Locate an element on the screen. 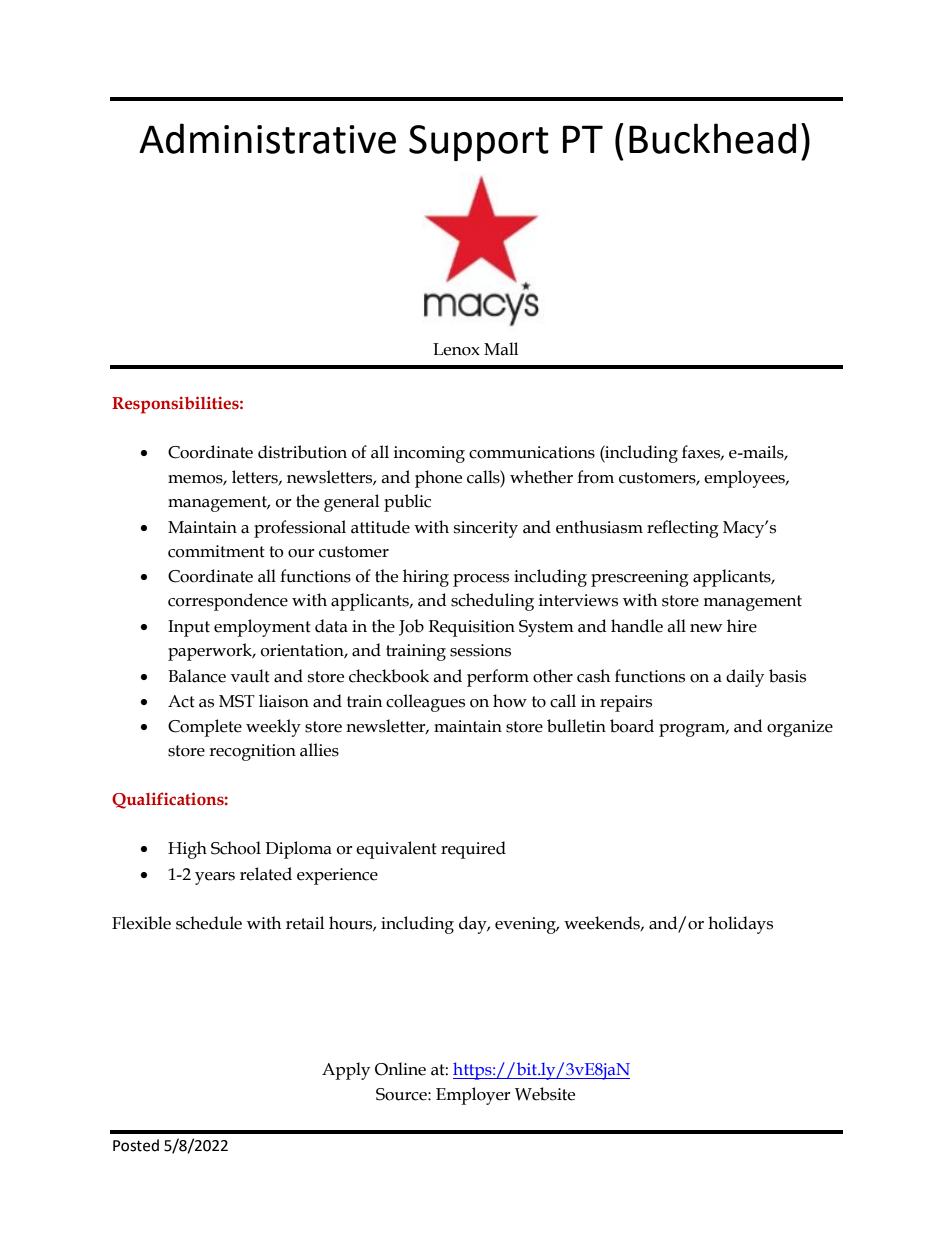 This screenshot has width=952, height=1233. phone is located at coordinates (438, 479).
